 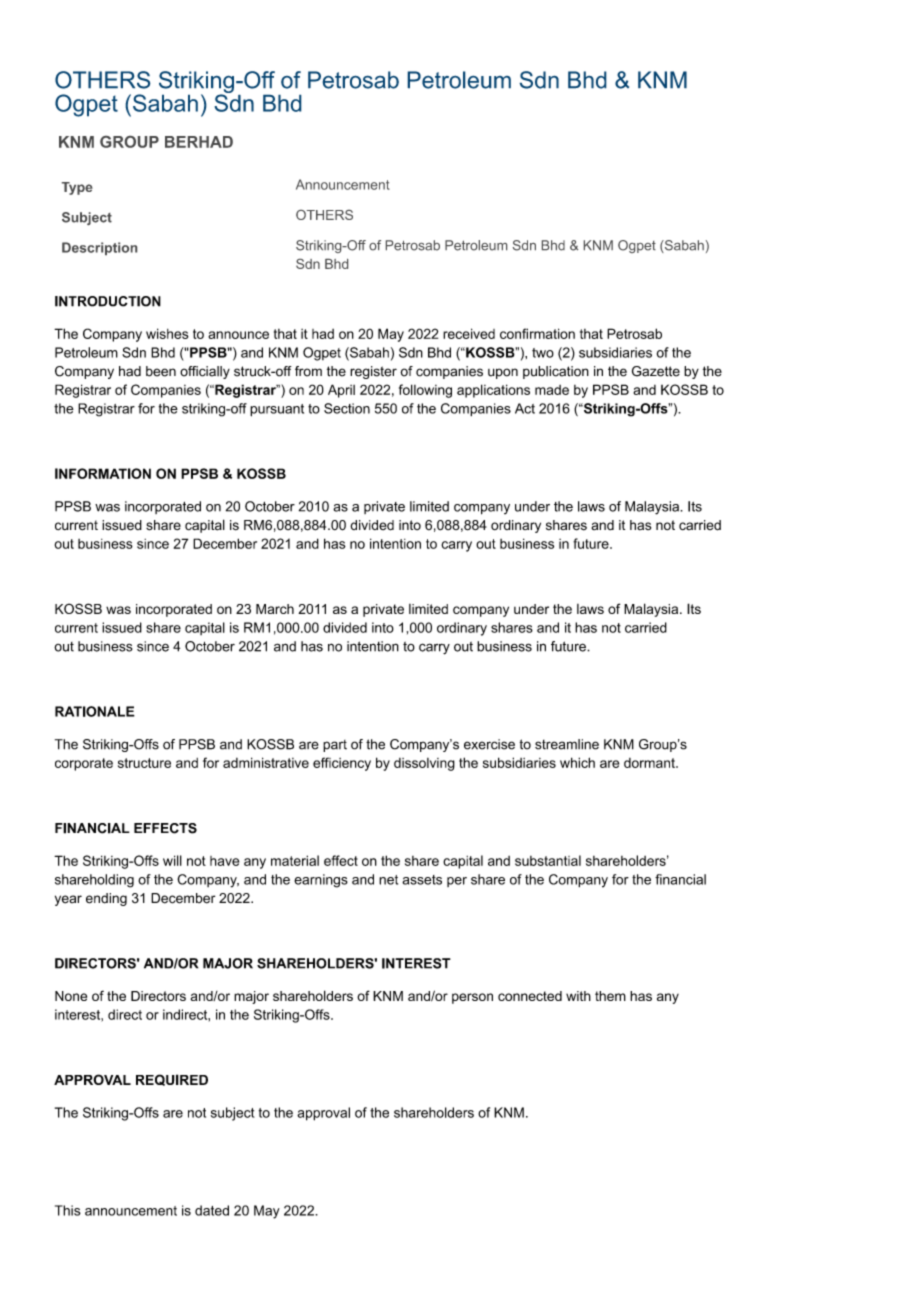 What do you see at coordinates (537, 333) in the screenshot?
I see `confirmation` at bounding box center [537, 333].
